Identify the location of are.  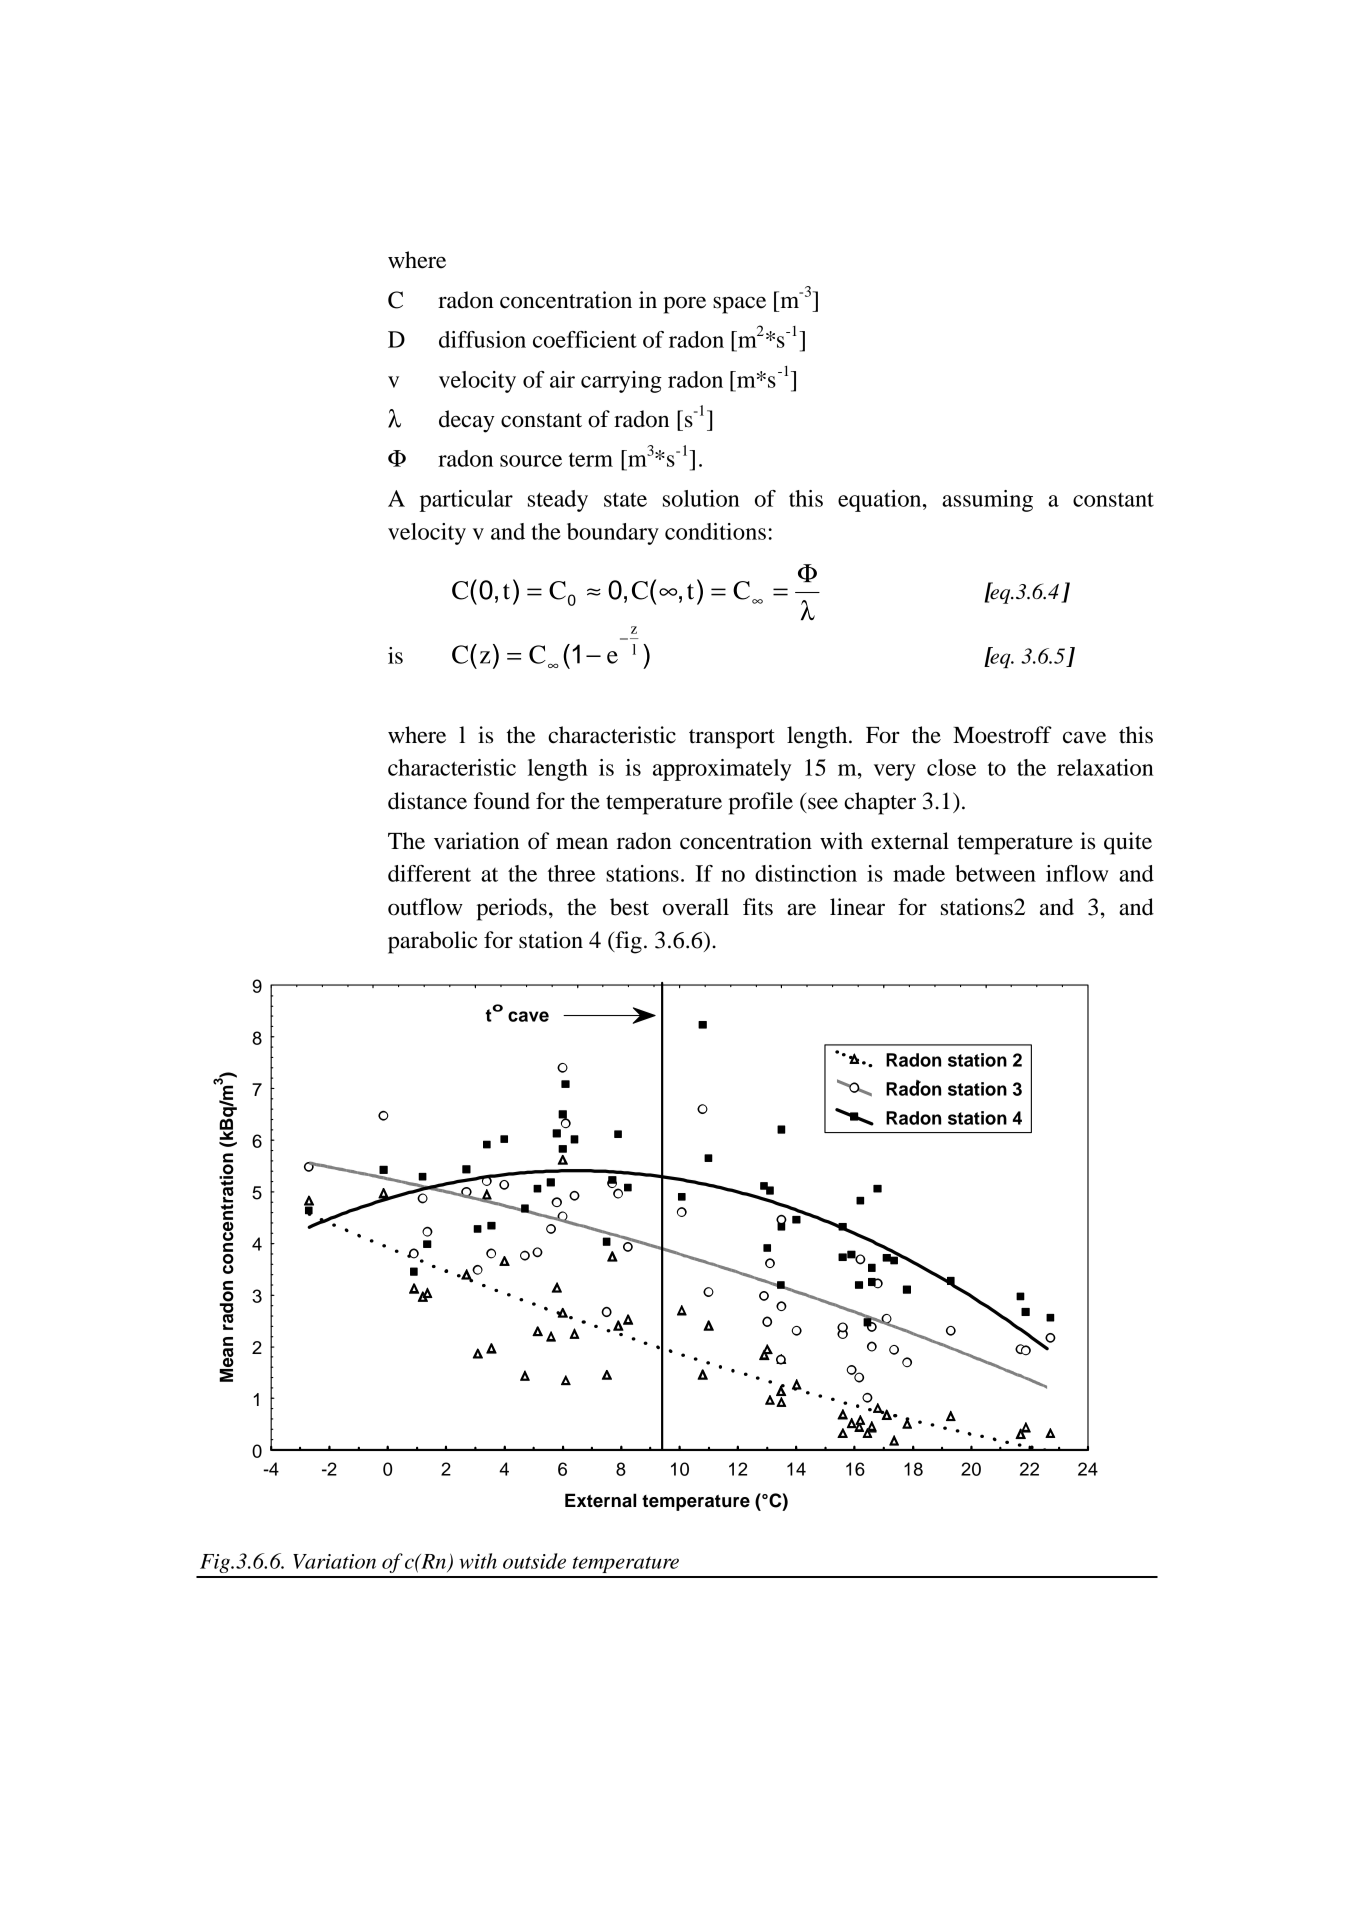
(801, 909).
